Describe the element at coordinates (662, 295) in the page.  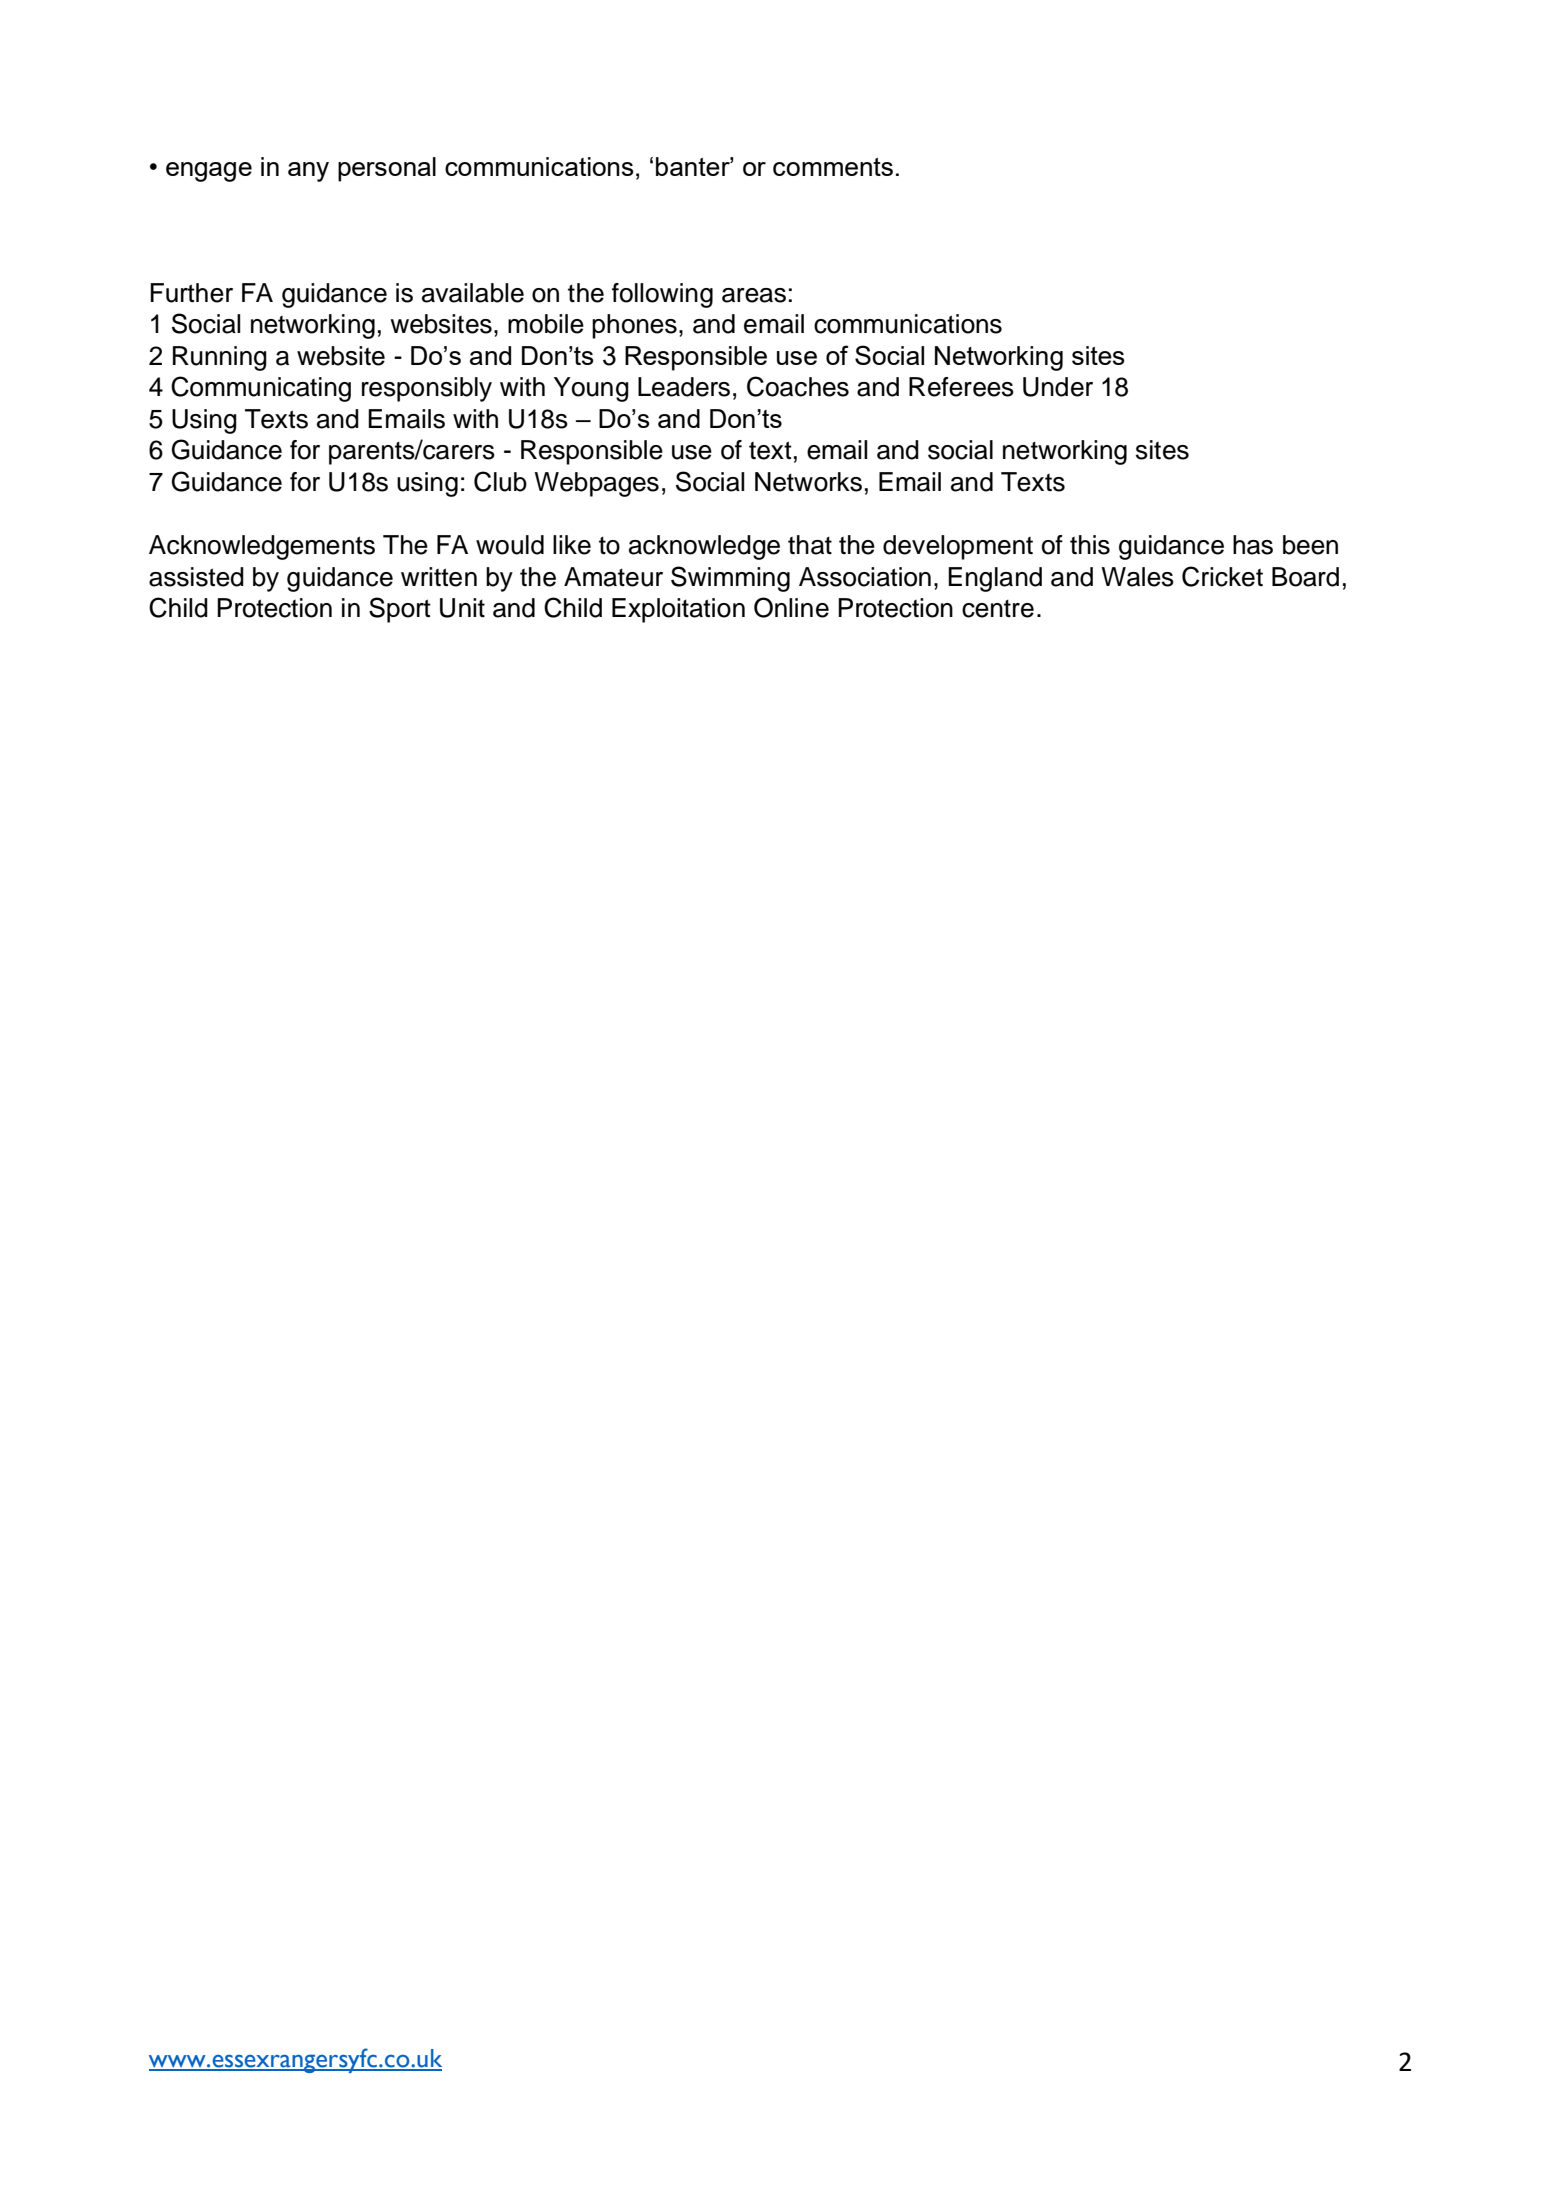
I see `following` at that location.
